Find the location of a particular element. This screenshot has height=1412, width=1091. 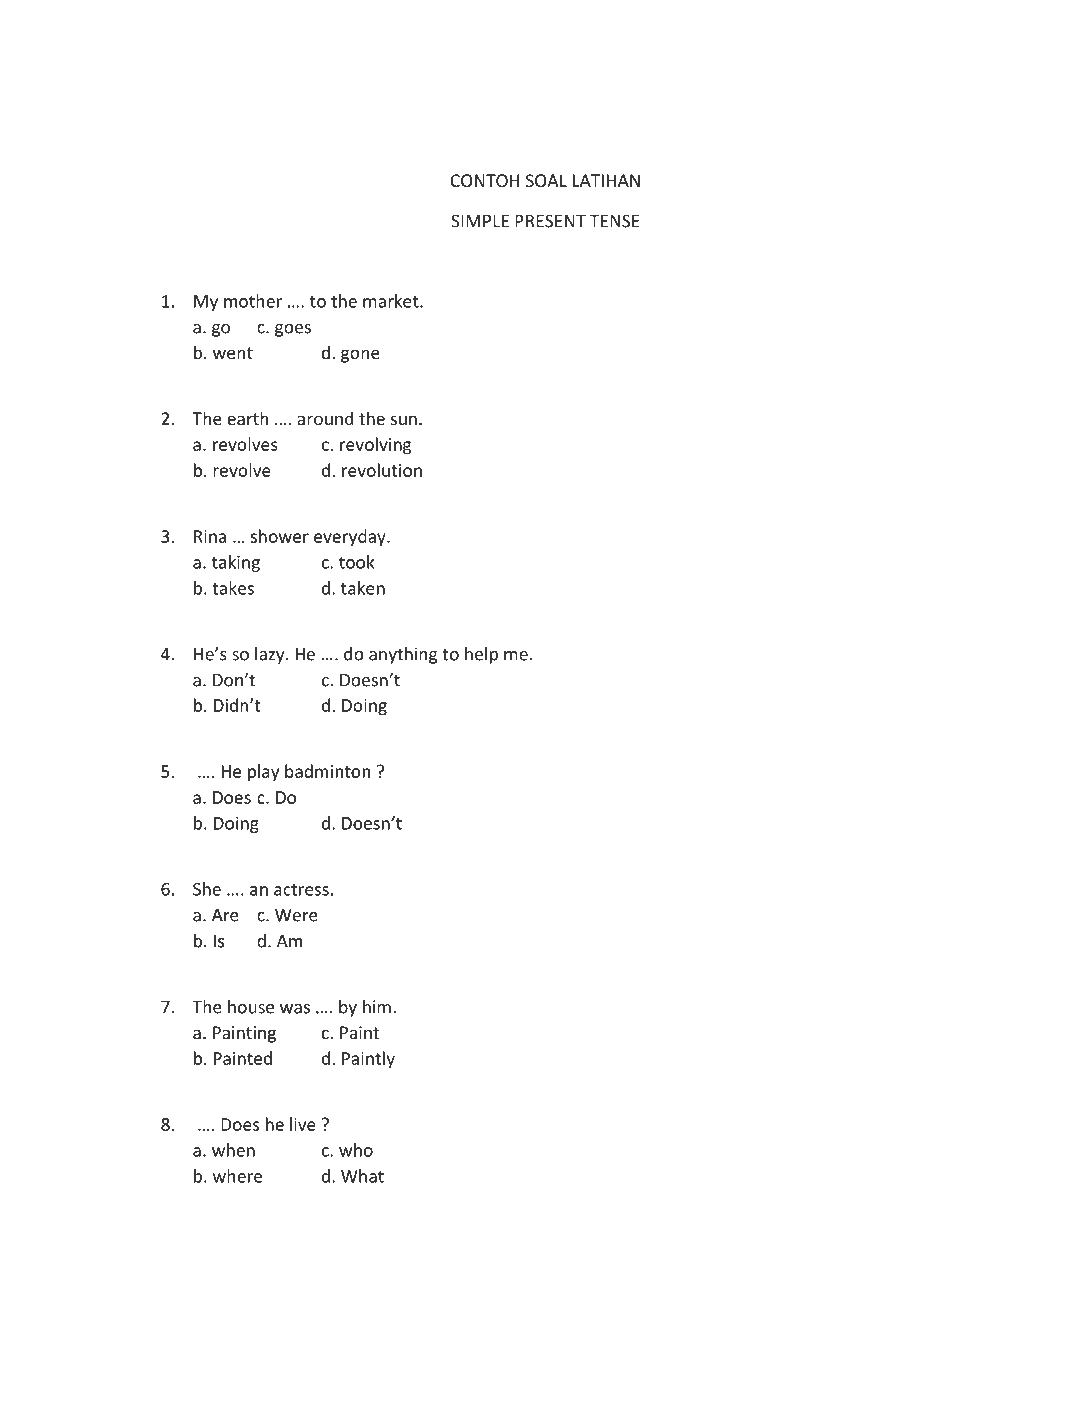

sun is located at coordinates (404, 420).
